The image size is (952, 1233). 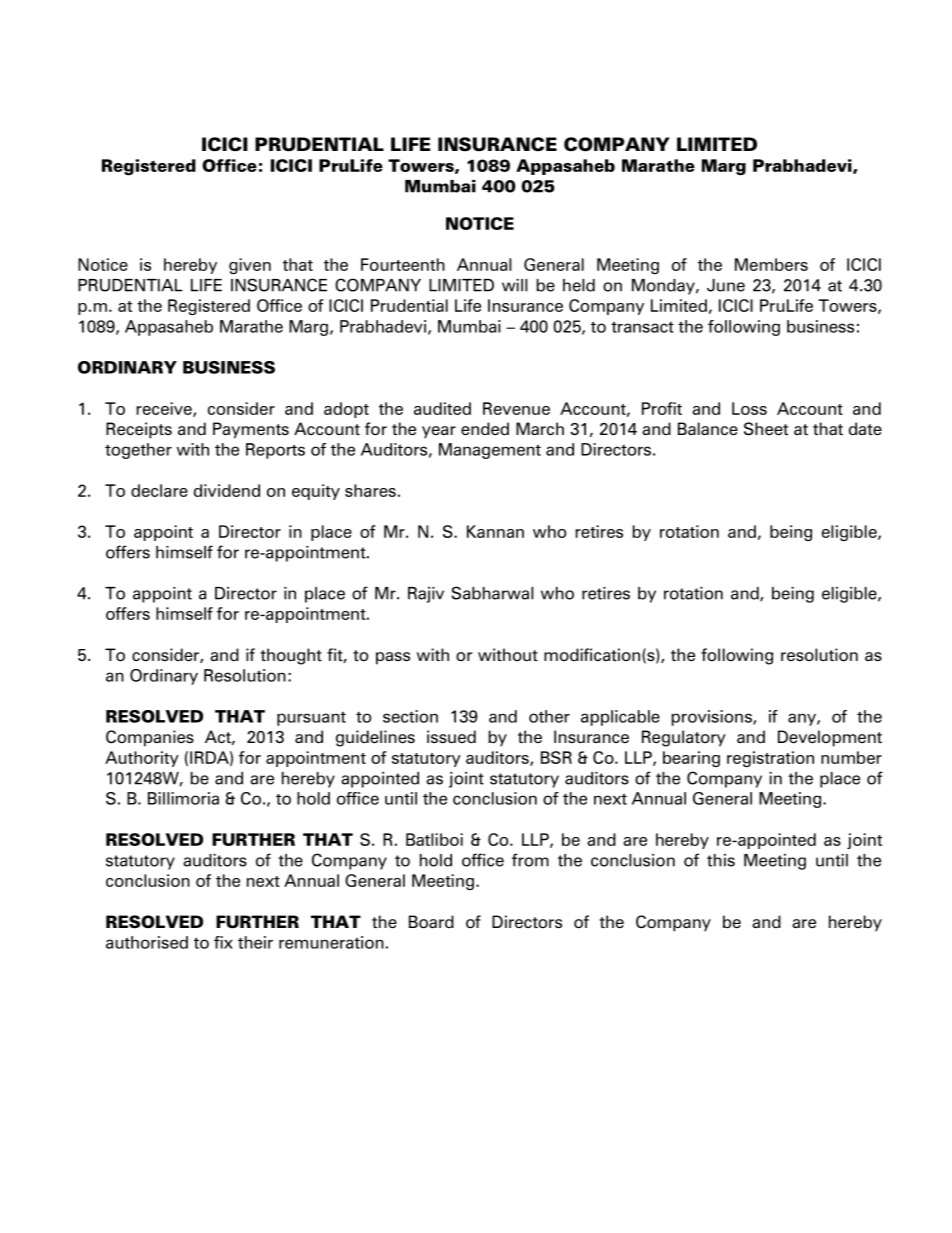 What do you see at coordinates (495, 531) in the screenshot?
I see `Kannan` at bounding box center [495, 531].
